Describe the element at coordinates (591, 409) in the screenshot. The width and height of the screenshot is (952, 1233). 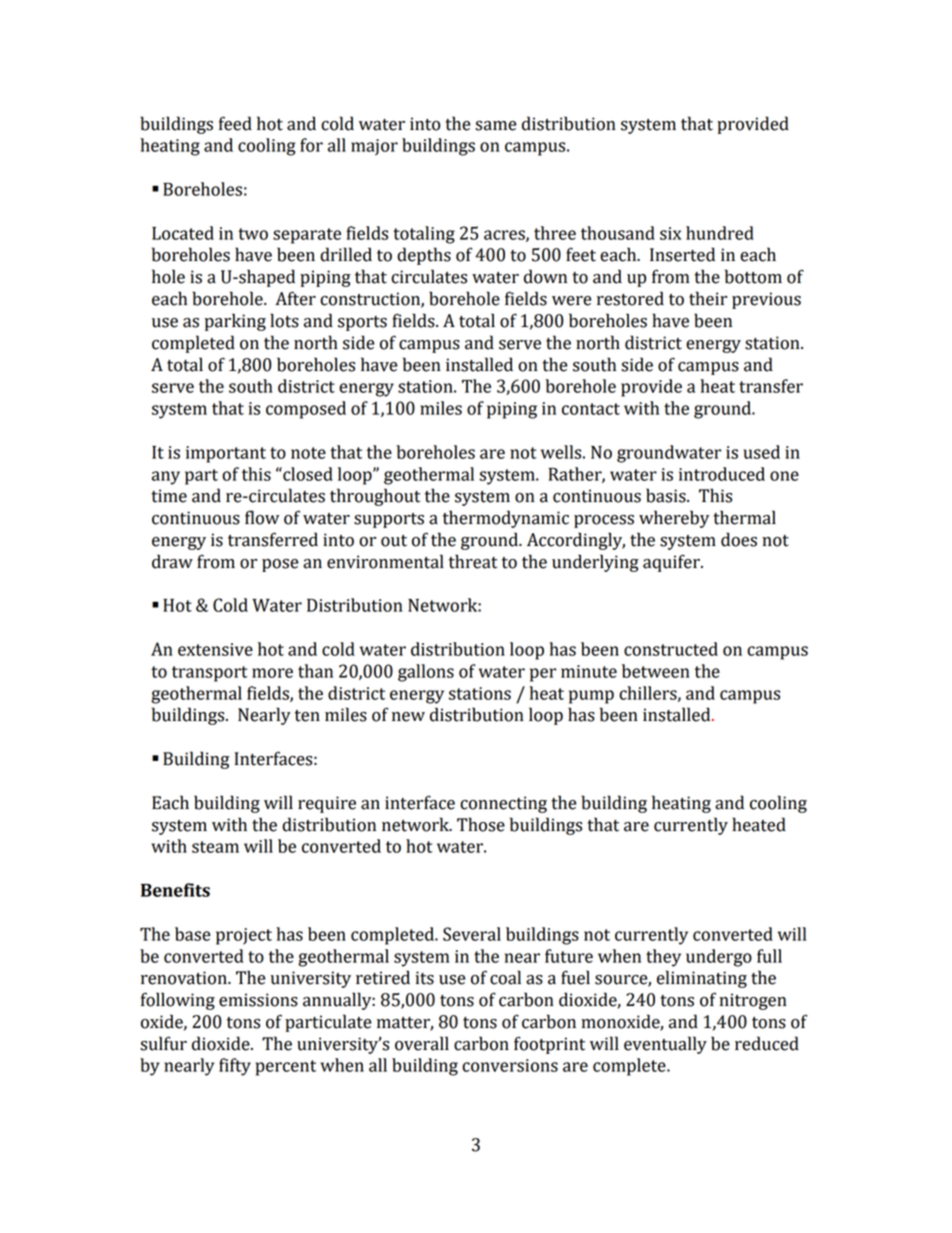
I see `contact` at that location.
